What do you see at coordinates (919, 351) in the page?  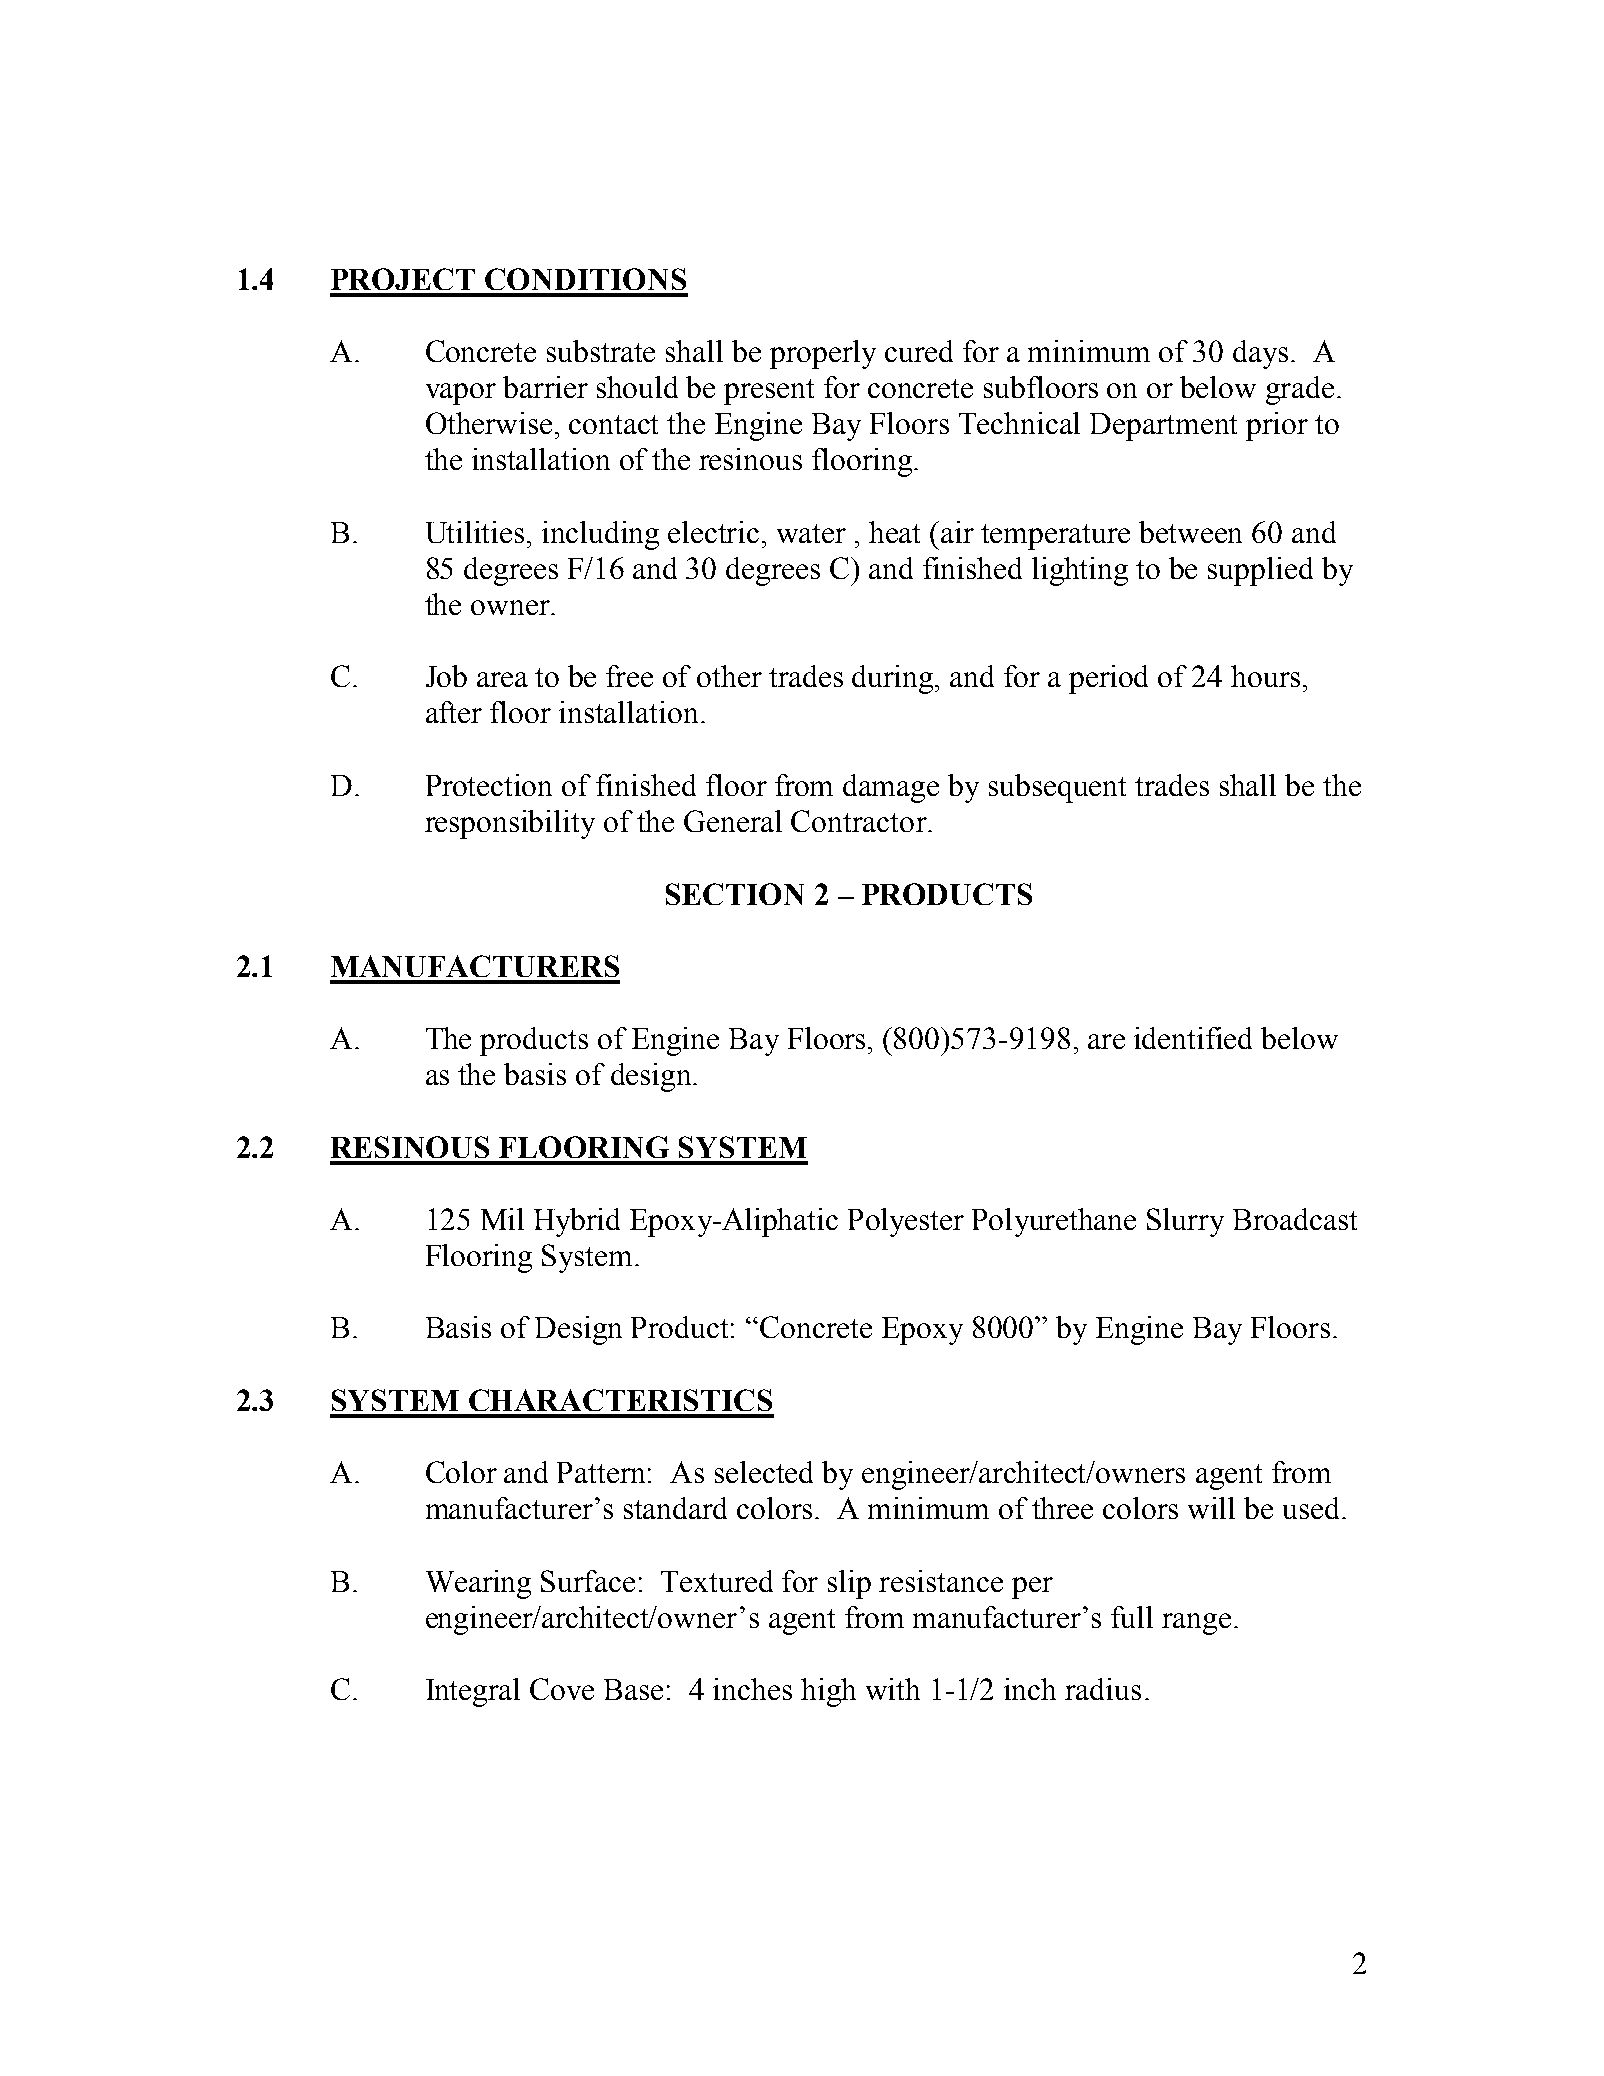 I see `cured` at bounding box center [919, 351].
